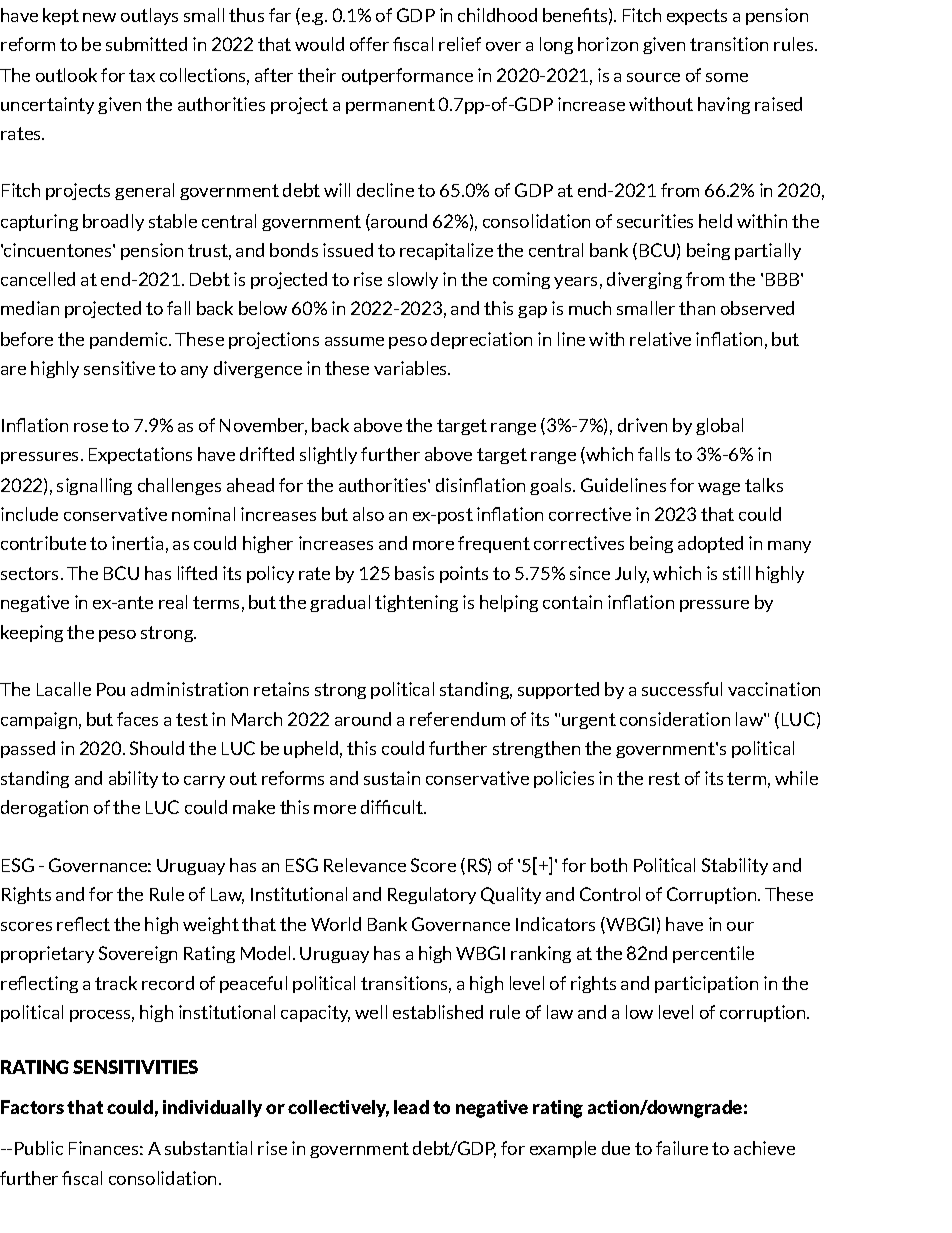 The image size is (952, 1233). I want to click on expects, so click(697, 17).
